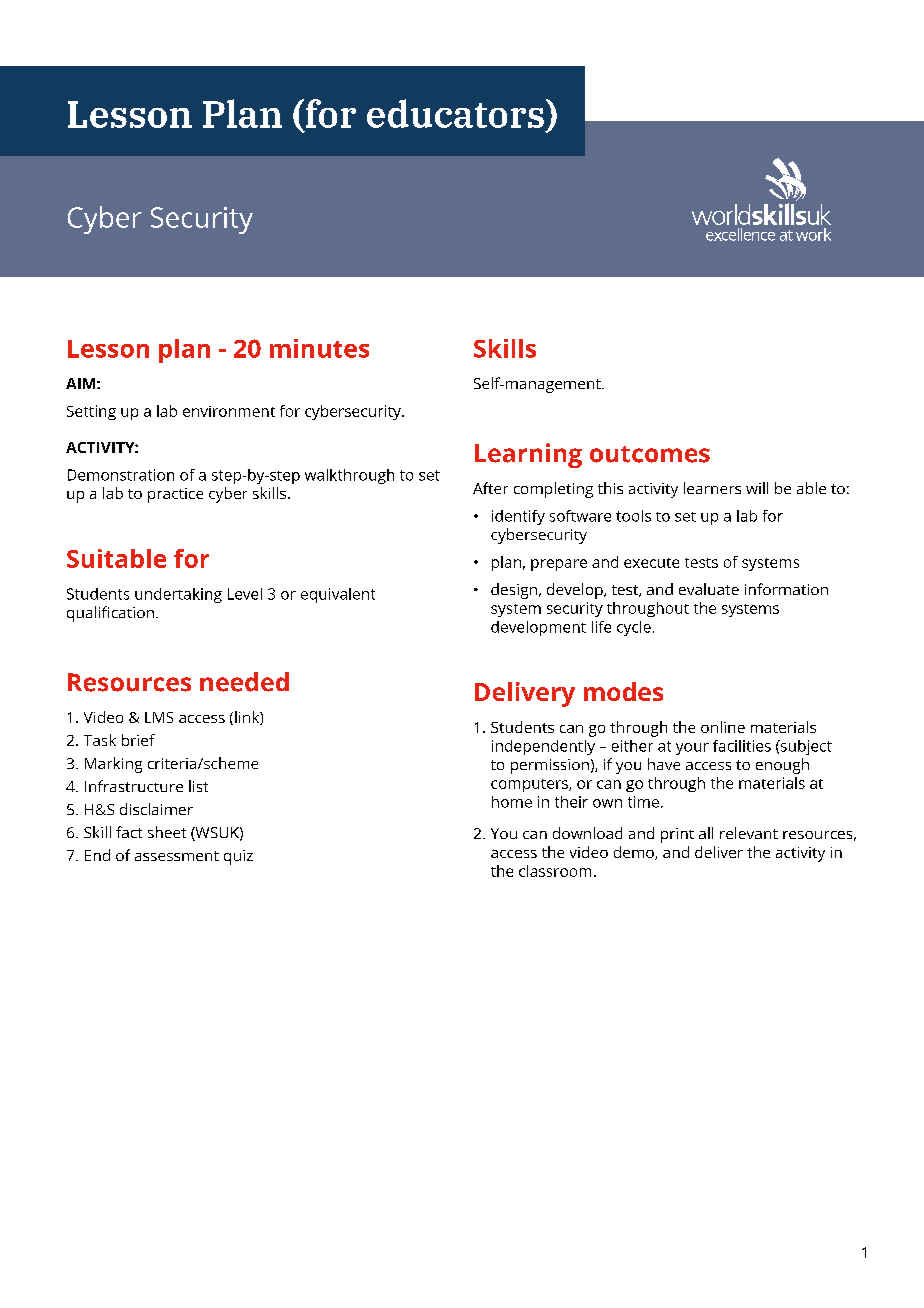 The height and width of the screenshot is (1308, 924). What do you see at coordinates (455, 113) in the screenshot?
I see `educators` at bounding box center [455, 113].
